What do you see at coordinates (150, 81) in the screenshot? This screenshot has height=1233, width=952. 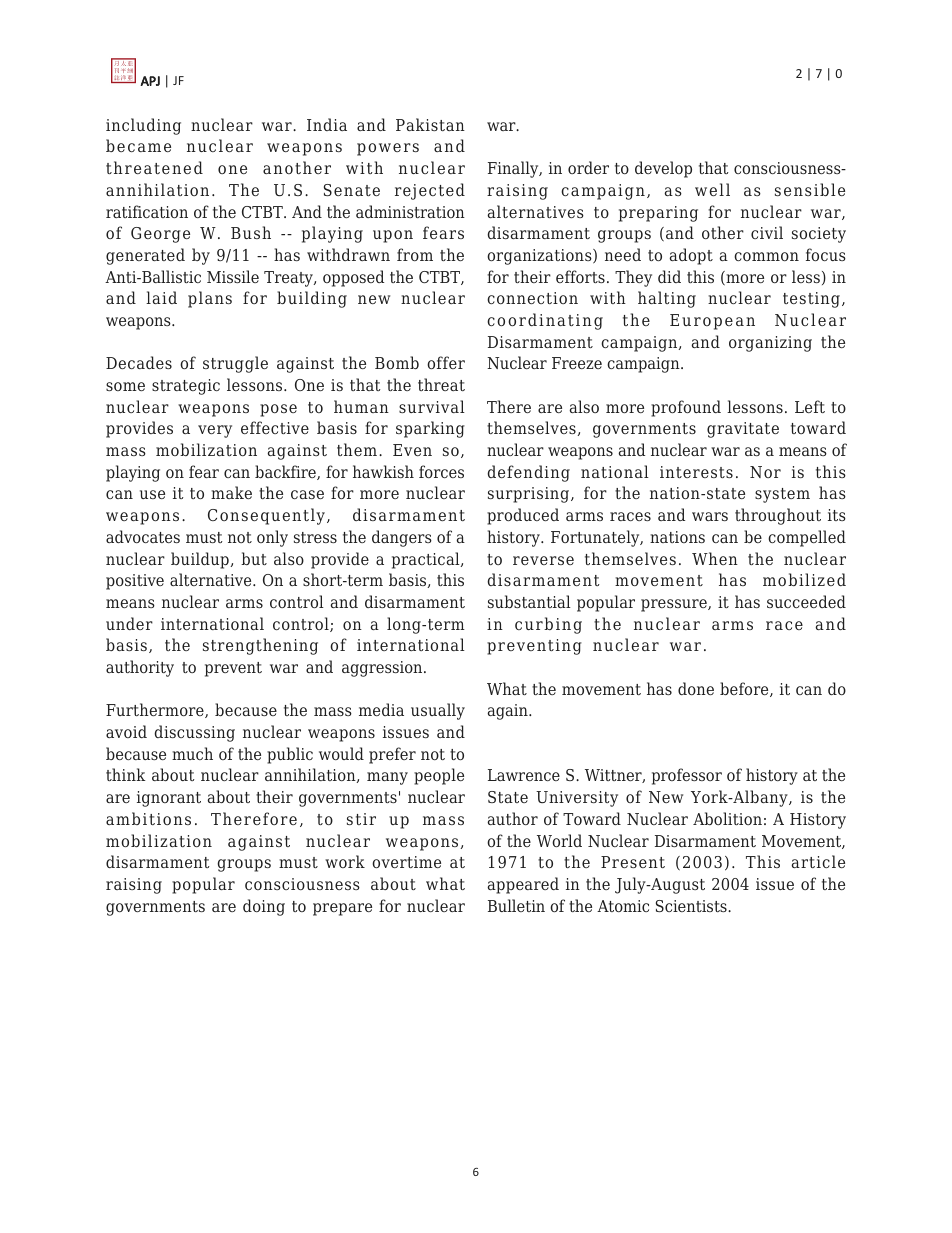 I see `APJ` at bounding box center [150, 81].
